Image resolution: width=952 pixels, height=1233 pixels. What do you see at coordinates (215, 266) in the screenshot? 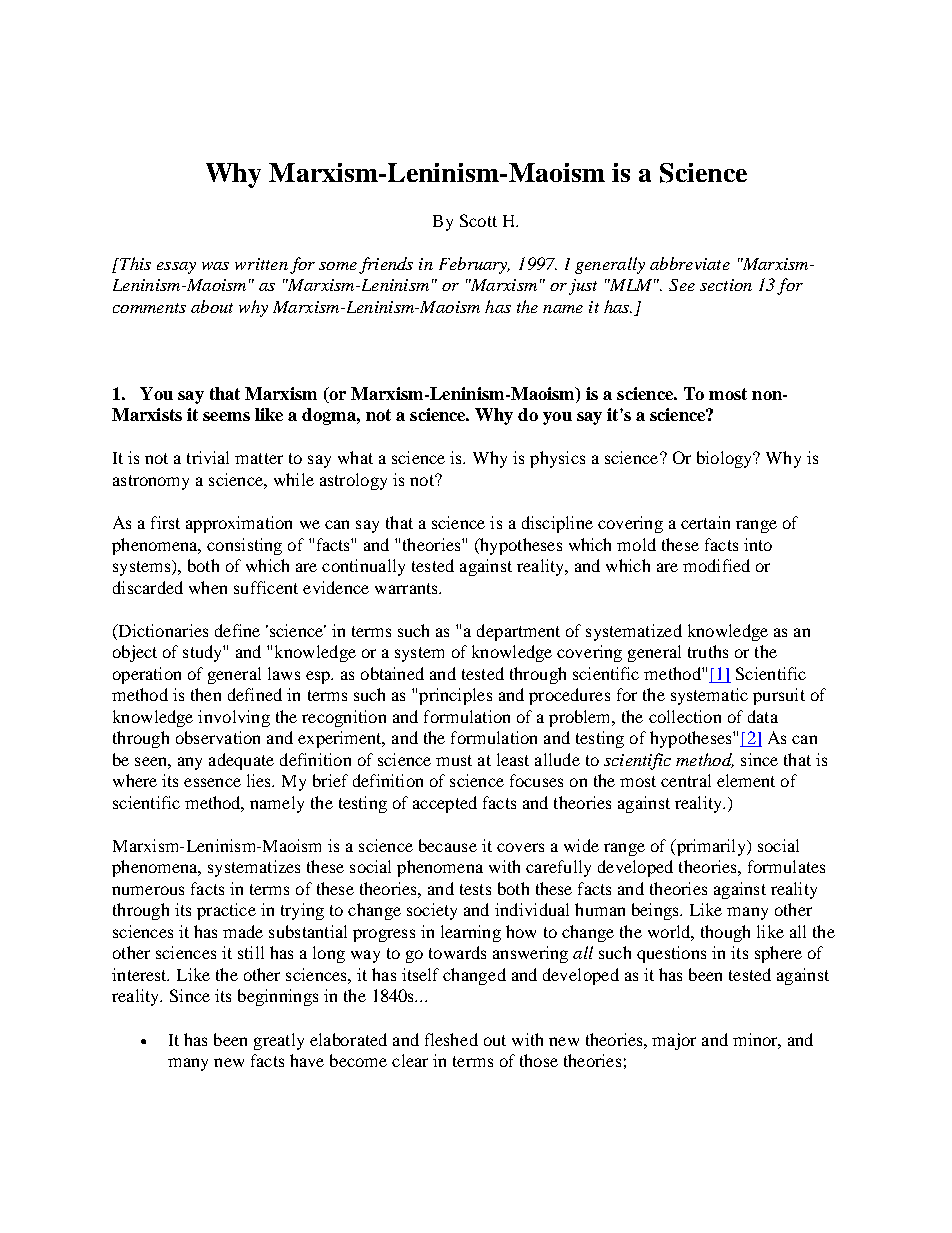
I see `was` at bounding box center [215, 266].
